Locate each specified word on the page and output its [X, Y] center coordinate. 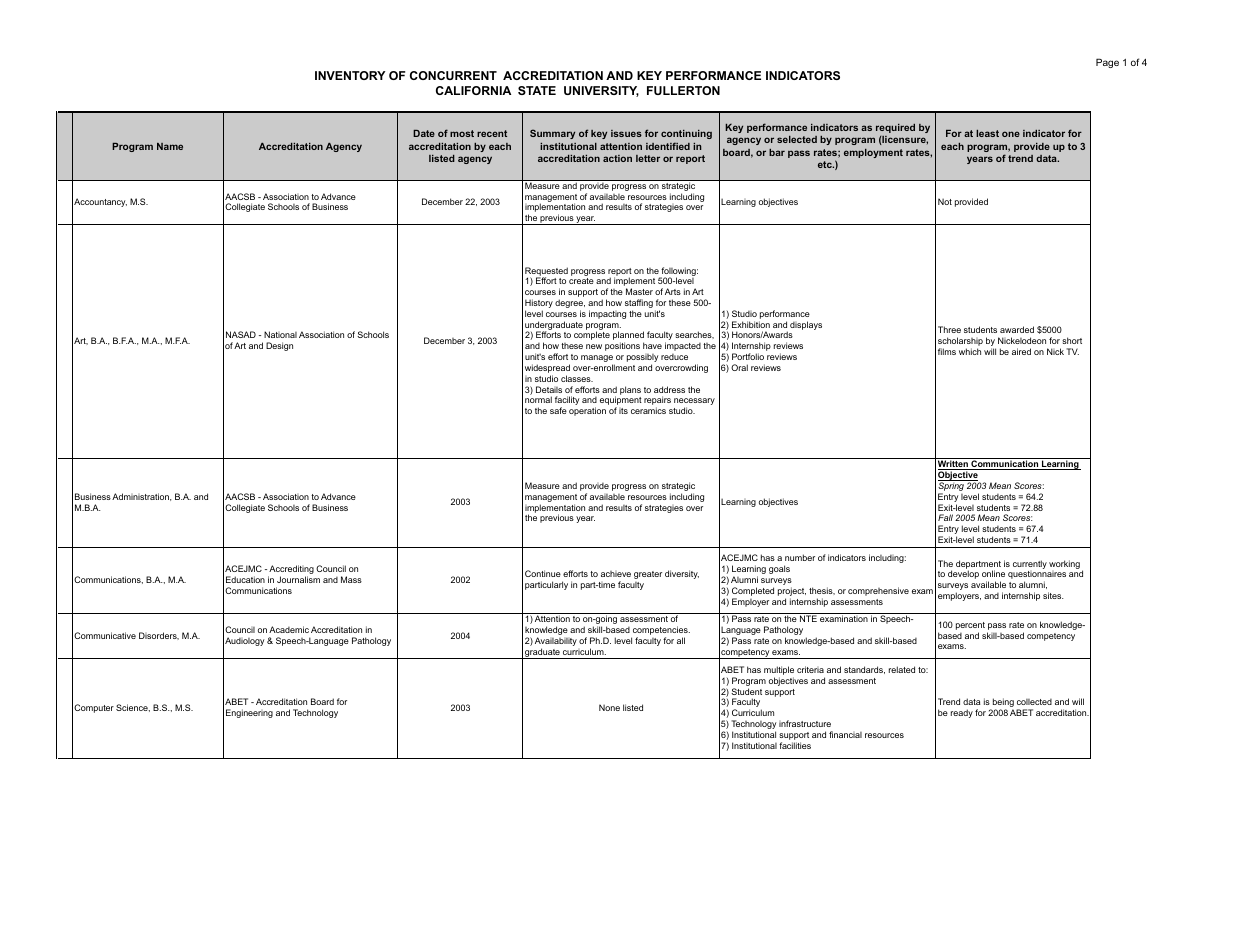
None [609, 707]
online [993, 573]
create [581, 281]
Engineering [249, 713]
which [970, 351]
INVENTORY [350, 75]
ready [962, 713]
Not [945, 201]
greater [648, 575]
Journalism [298, 579]
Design [279, 346]
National [280, 334]
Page [1107, 63]
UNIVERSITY [601, 91]
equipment [621, 402]
